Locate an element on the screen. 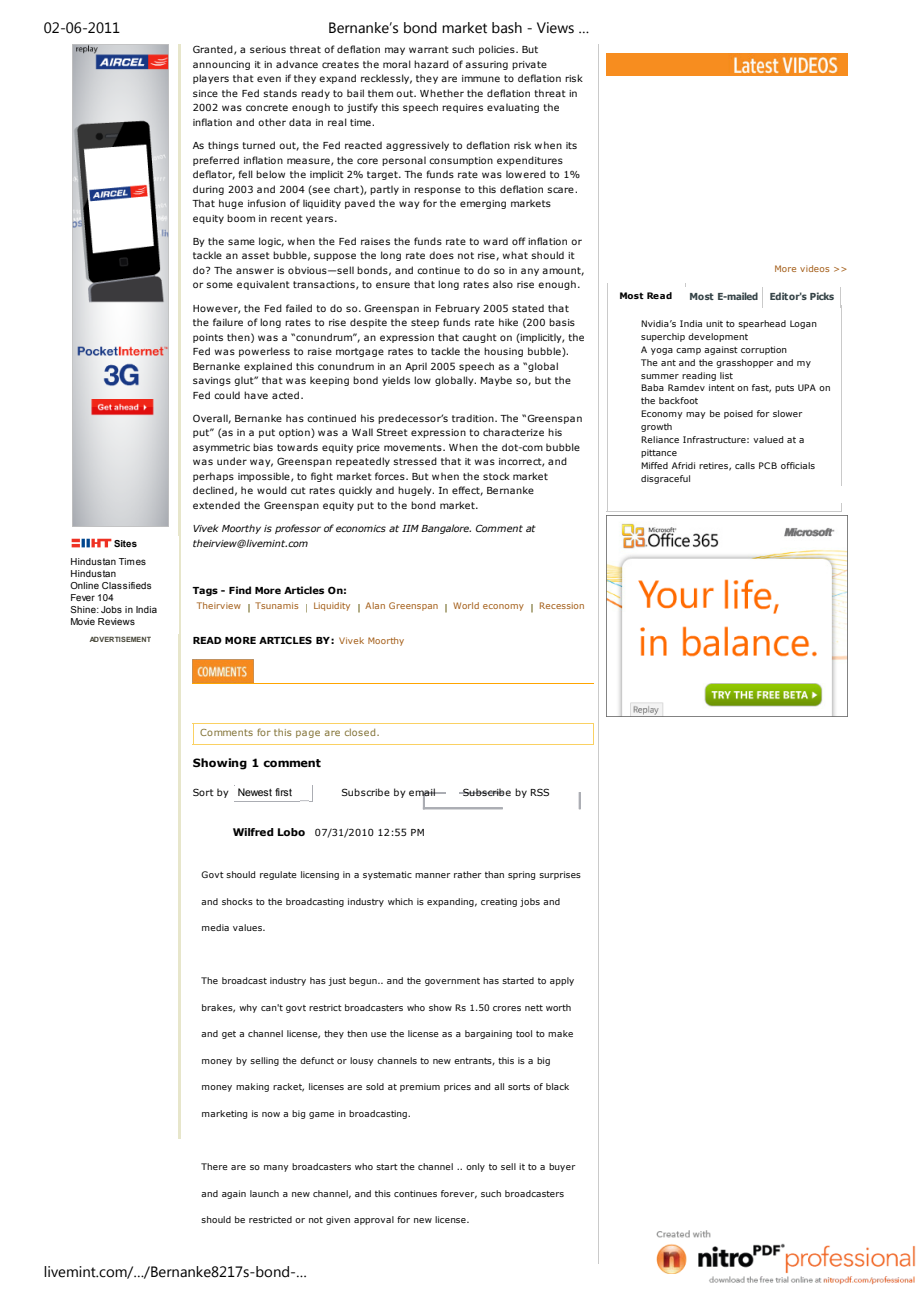 This screenshot has width=924, height=1308. RSS is located at coordinates (540, 792).
